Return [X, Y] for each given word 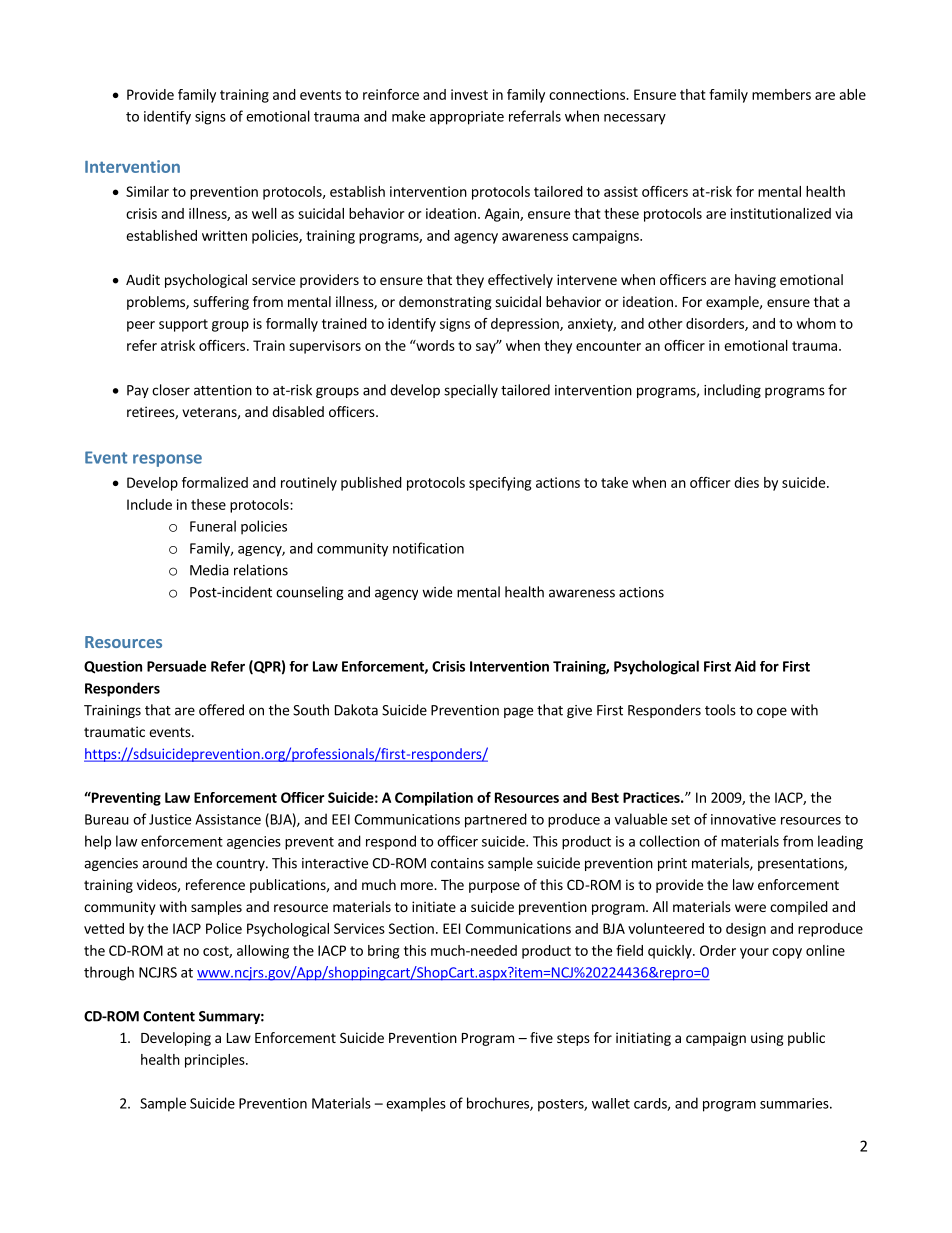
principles [216, 1061]
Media [209, 570]
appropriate [467, 118]
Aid [745, 666]
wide [437, 592]
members [781, 94]
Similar [147, 191]
